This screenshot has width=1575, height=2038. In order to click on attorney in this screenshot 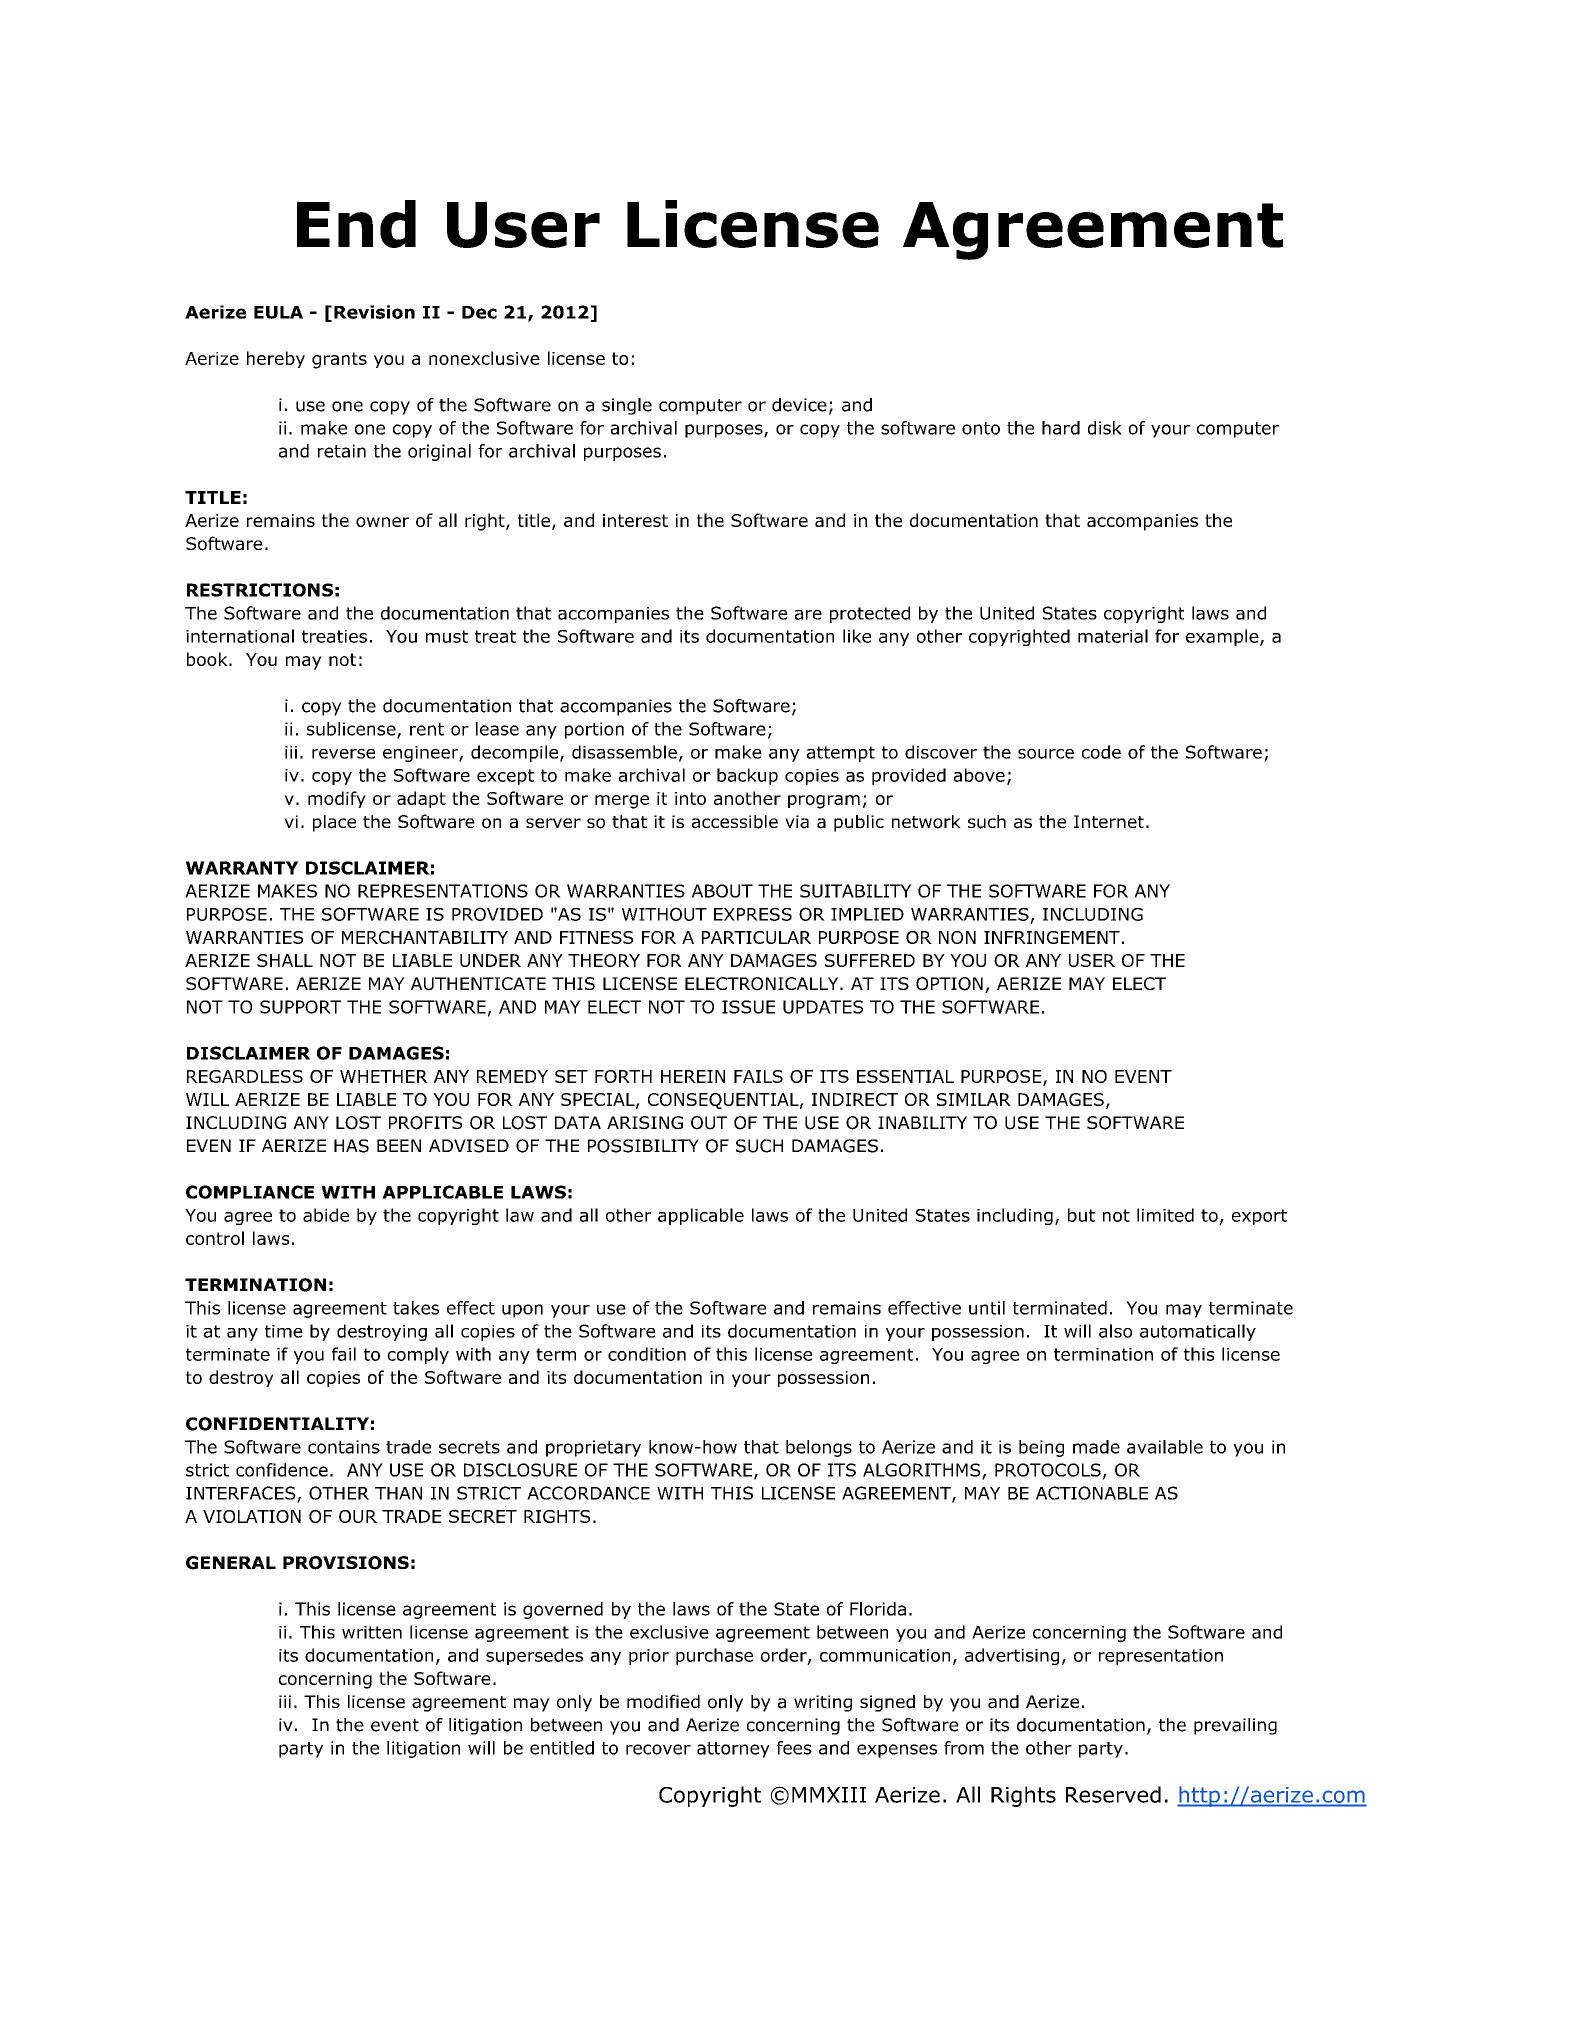, I will do `click(733, 1750)`.
